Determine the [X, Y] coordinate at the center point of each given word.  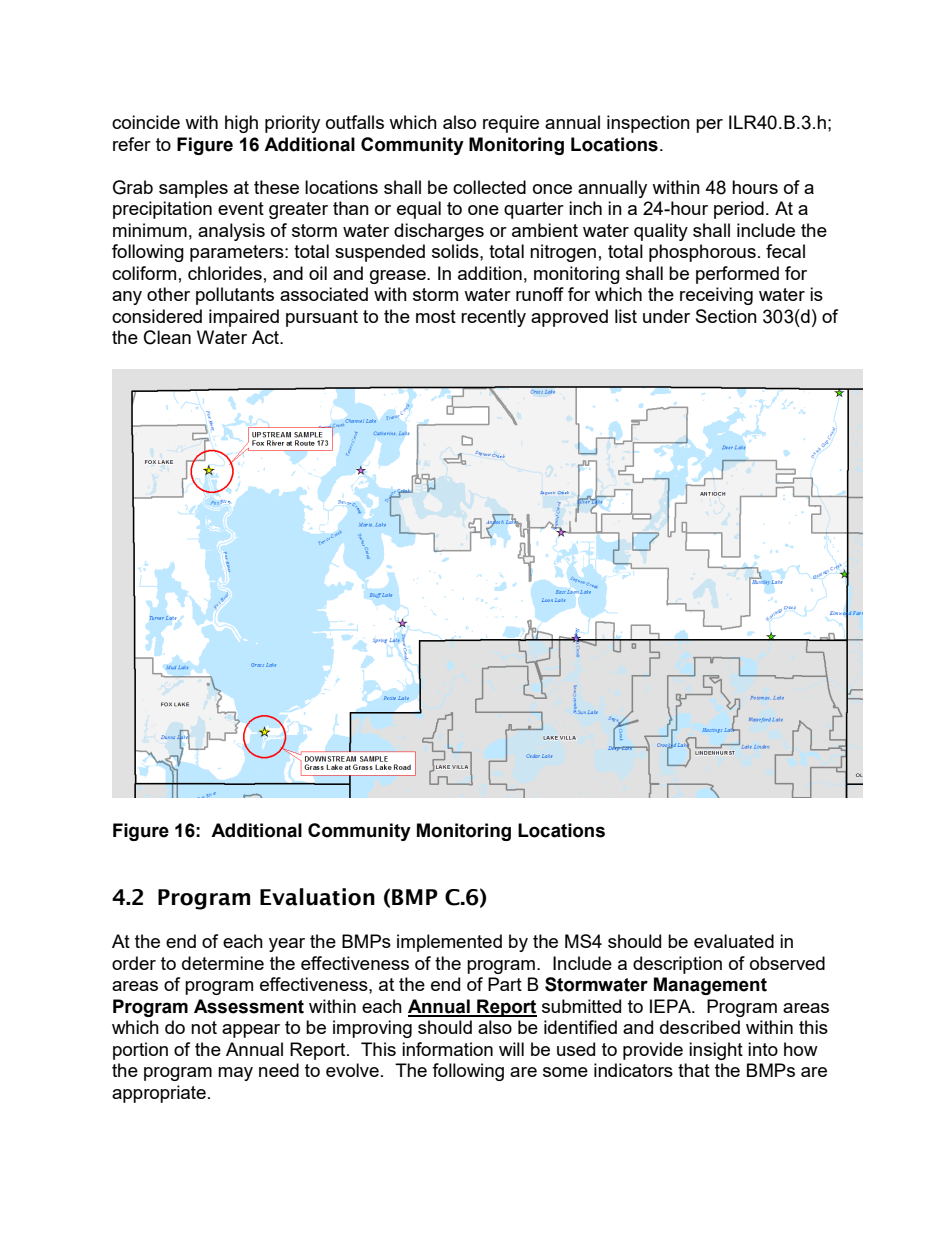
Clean [167, 337]
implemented [449, 943]
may [235, 1074]
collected [489, 187]
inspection [648, 124]
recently [493, 318]
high [241, 124]
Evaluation [317, 897]
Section [726, 316]
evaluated [734, 941]
